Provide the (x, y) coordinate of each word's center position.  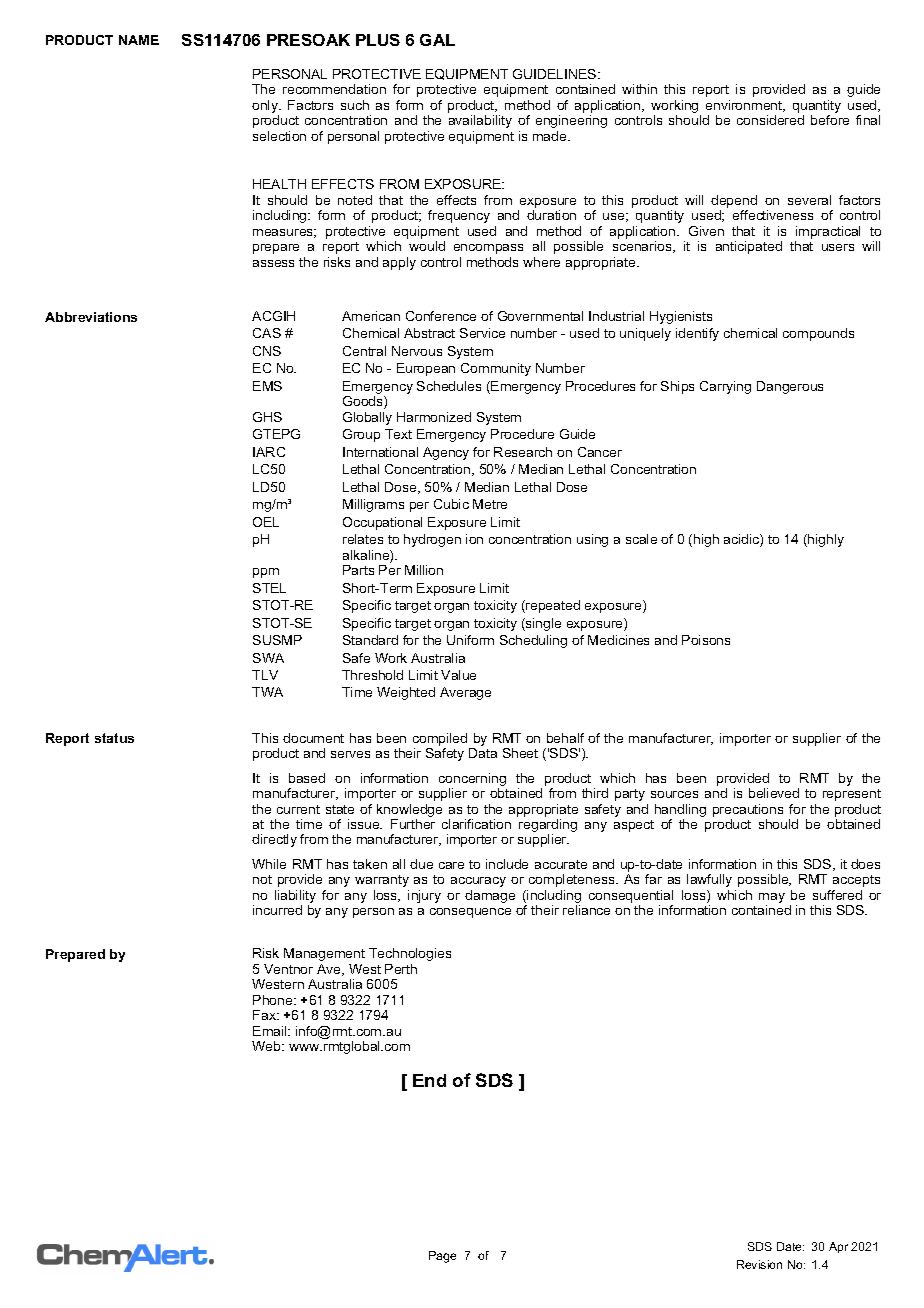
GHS (267, 417)
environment (745, 106)
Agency (446, 453)
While (269, 864)
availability (480, 121)
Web (267, 1046)
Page (442, 1257)
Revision (759, 1264)
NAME (139, 40)
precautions (748, 810)
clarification (476, 824)
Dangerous (790, 387)
